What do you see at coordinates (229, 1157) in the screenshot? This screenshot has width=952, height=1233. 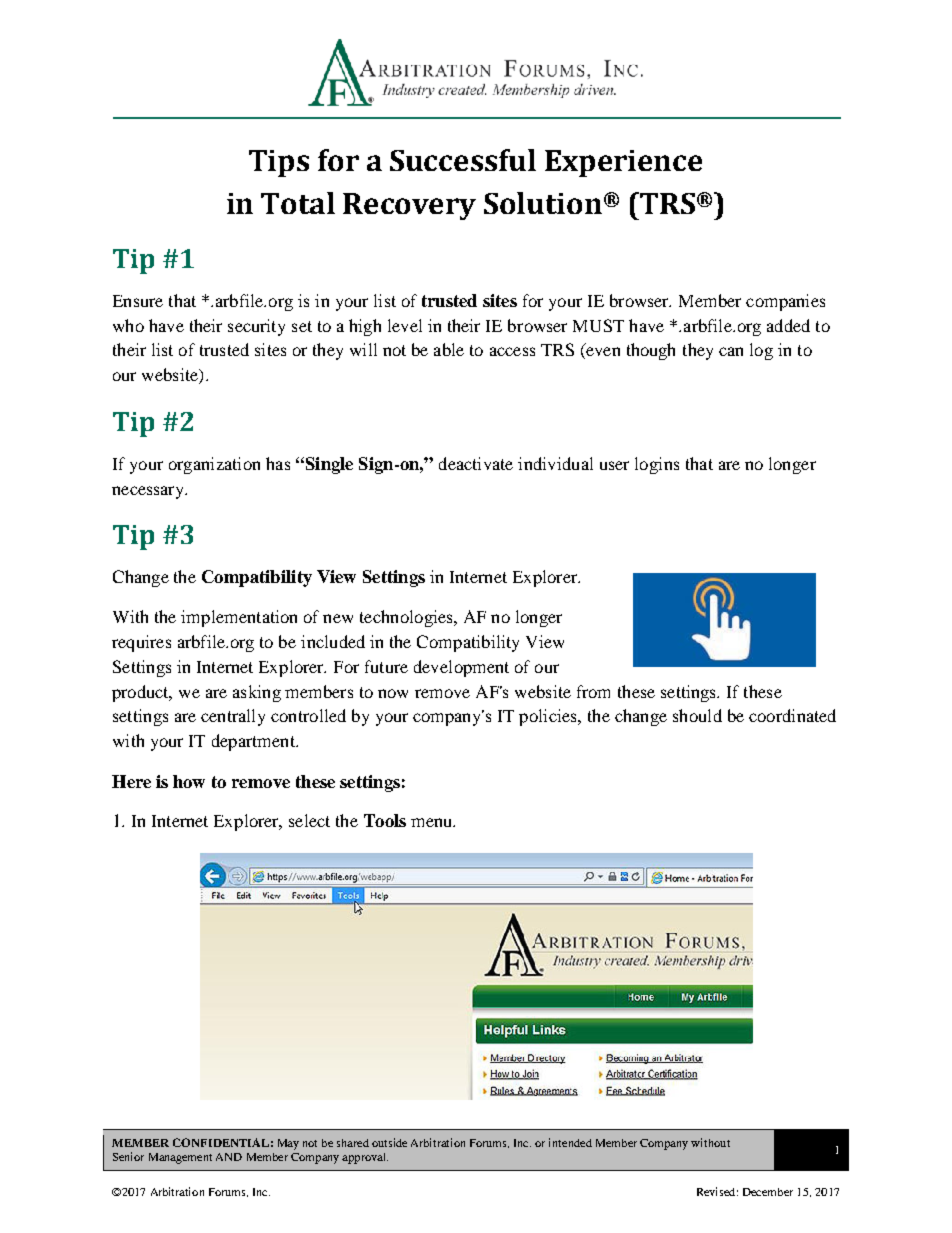 I see `AND` at bounding box center [229, 1157].
